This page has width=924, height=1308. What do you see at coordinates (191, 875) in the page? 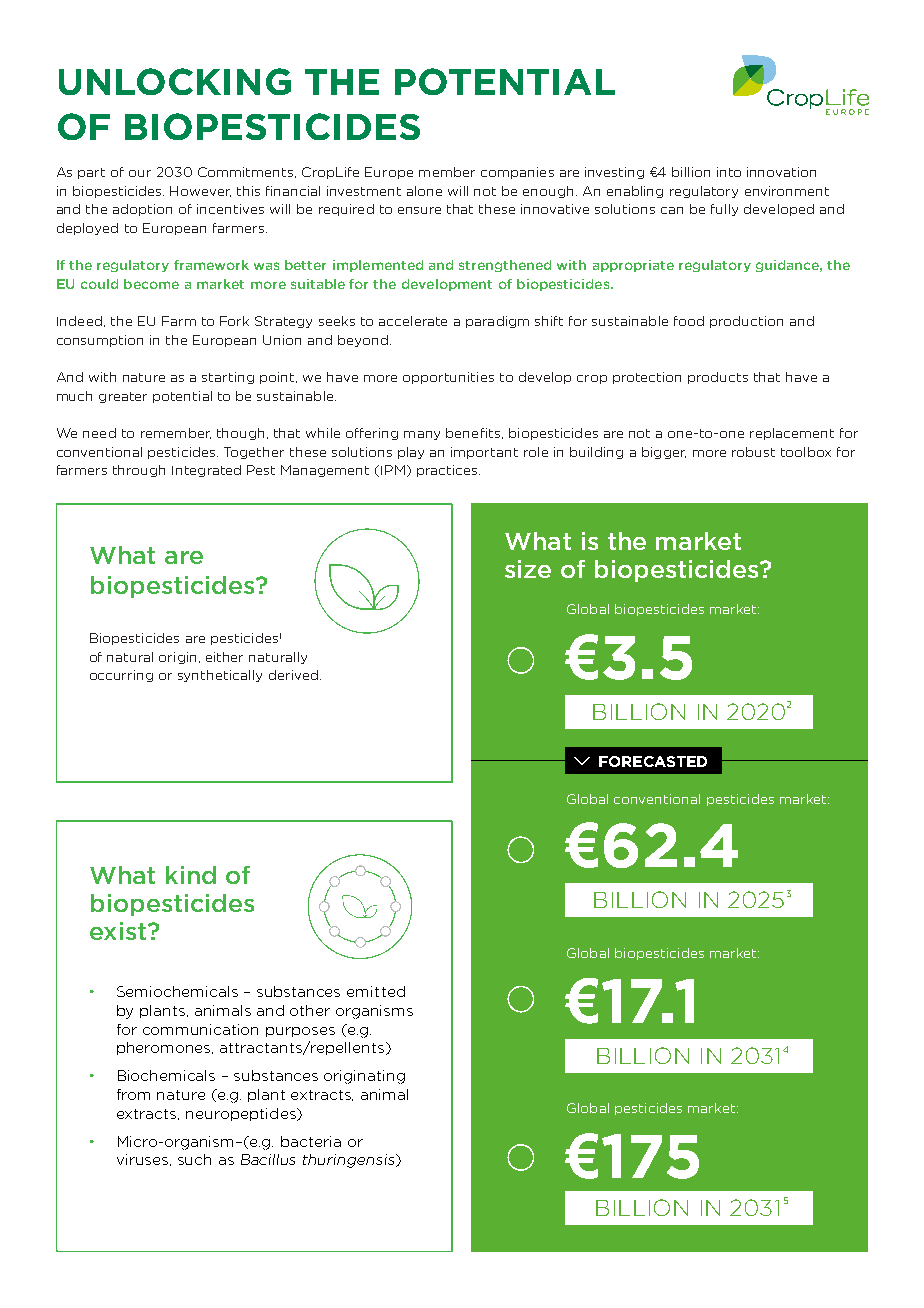
I see `kind` at bounding box center [191, 875].
